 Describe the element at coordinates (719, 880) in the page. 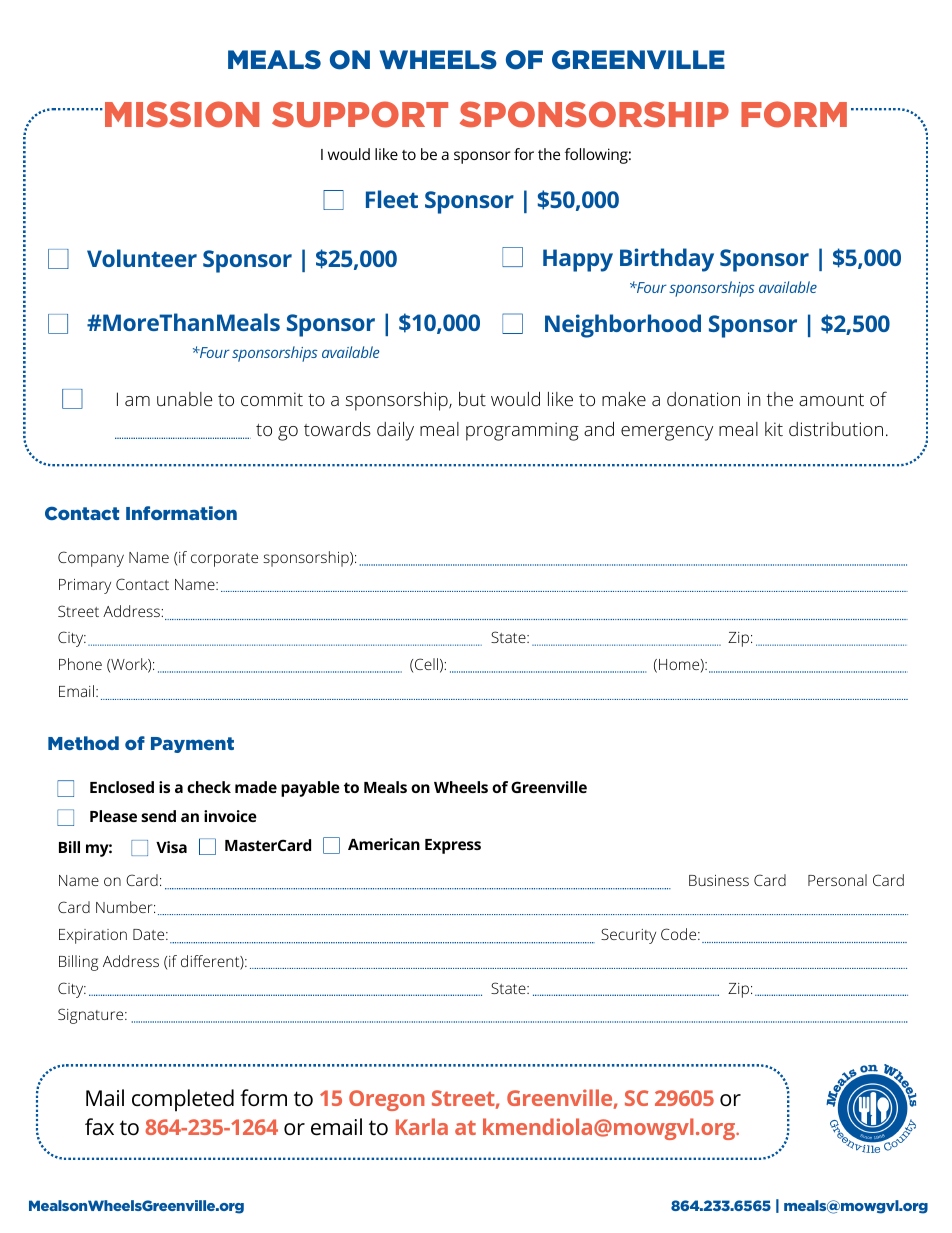

I see `Business` at that location.
